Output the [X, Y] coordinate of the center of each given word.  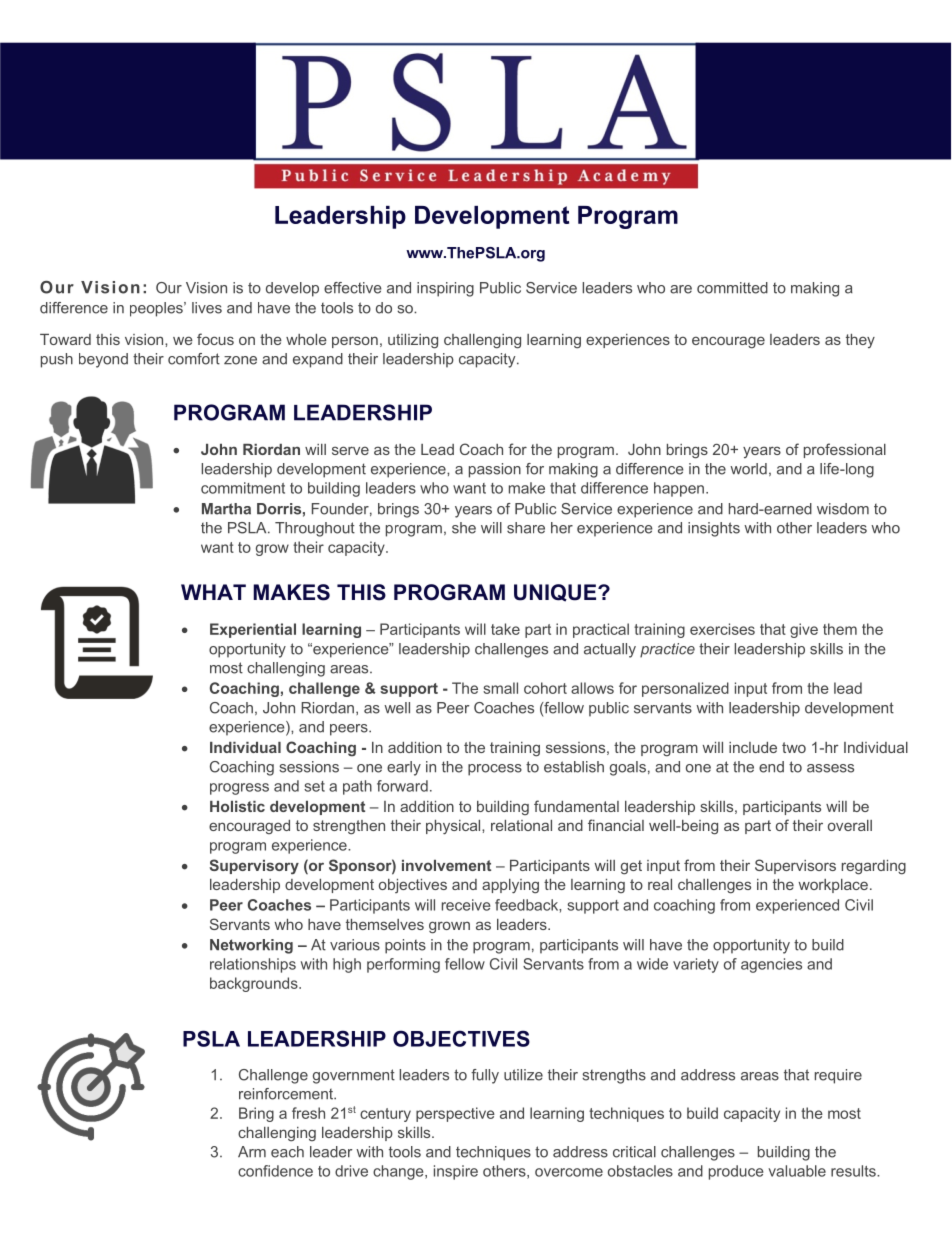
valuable [797, 1171]
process [495, 770]
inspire [456, 1172]
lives [207, 308]
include [753, 747]
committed [732, 288]
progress [239, 789]
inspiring [445, 289]
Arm [252, 1151]
